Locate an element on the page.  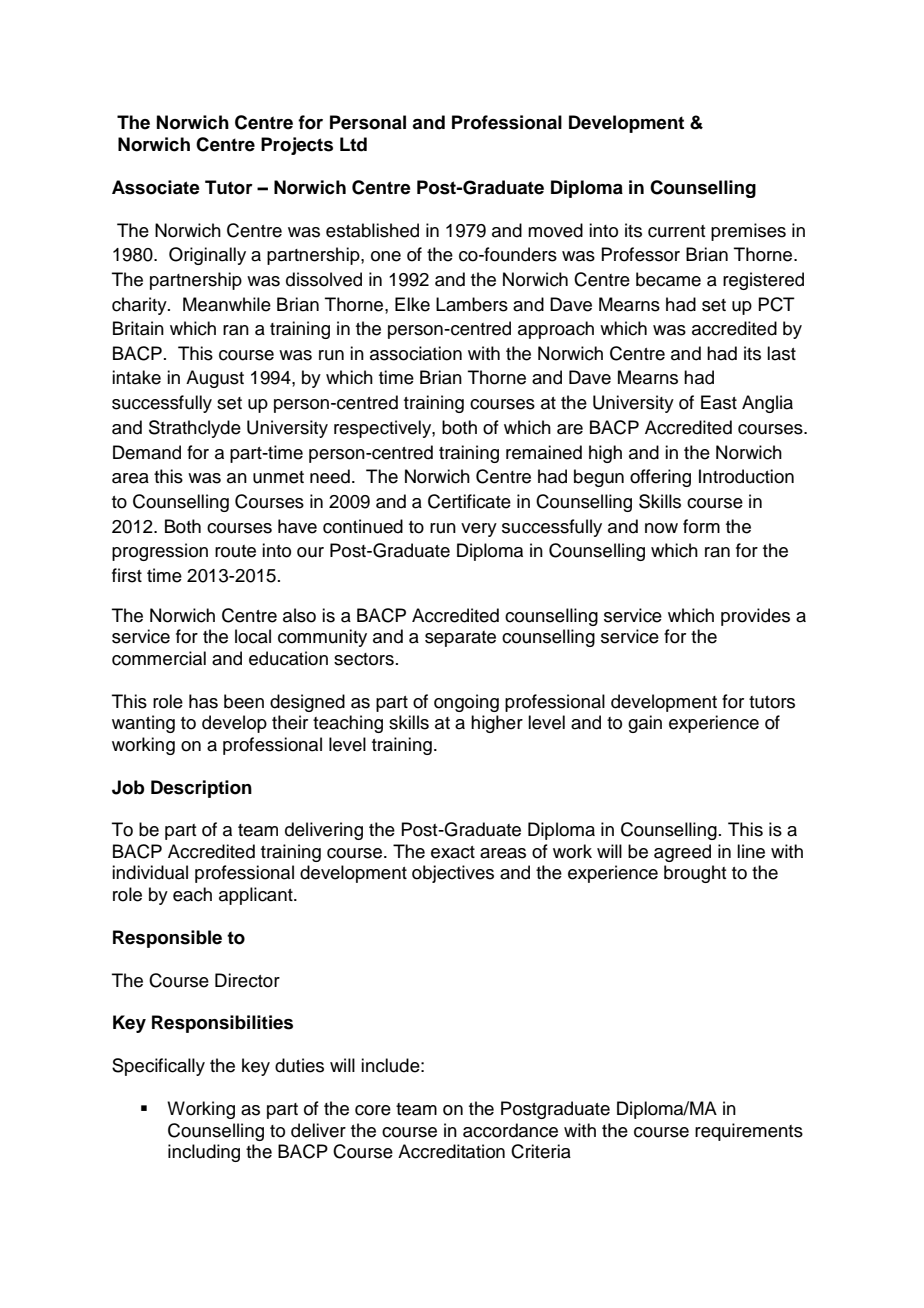
exact is located at coordinates (453, 852).
